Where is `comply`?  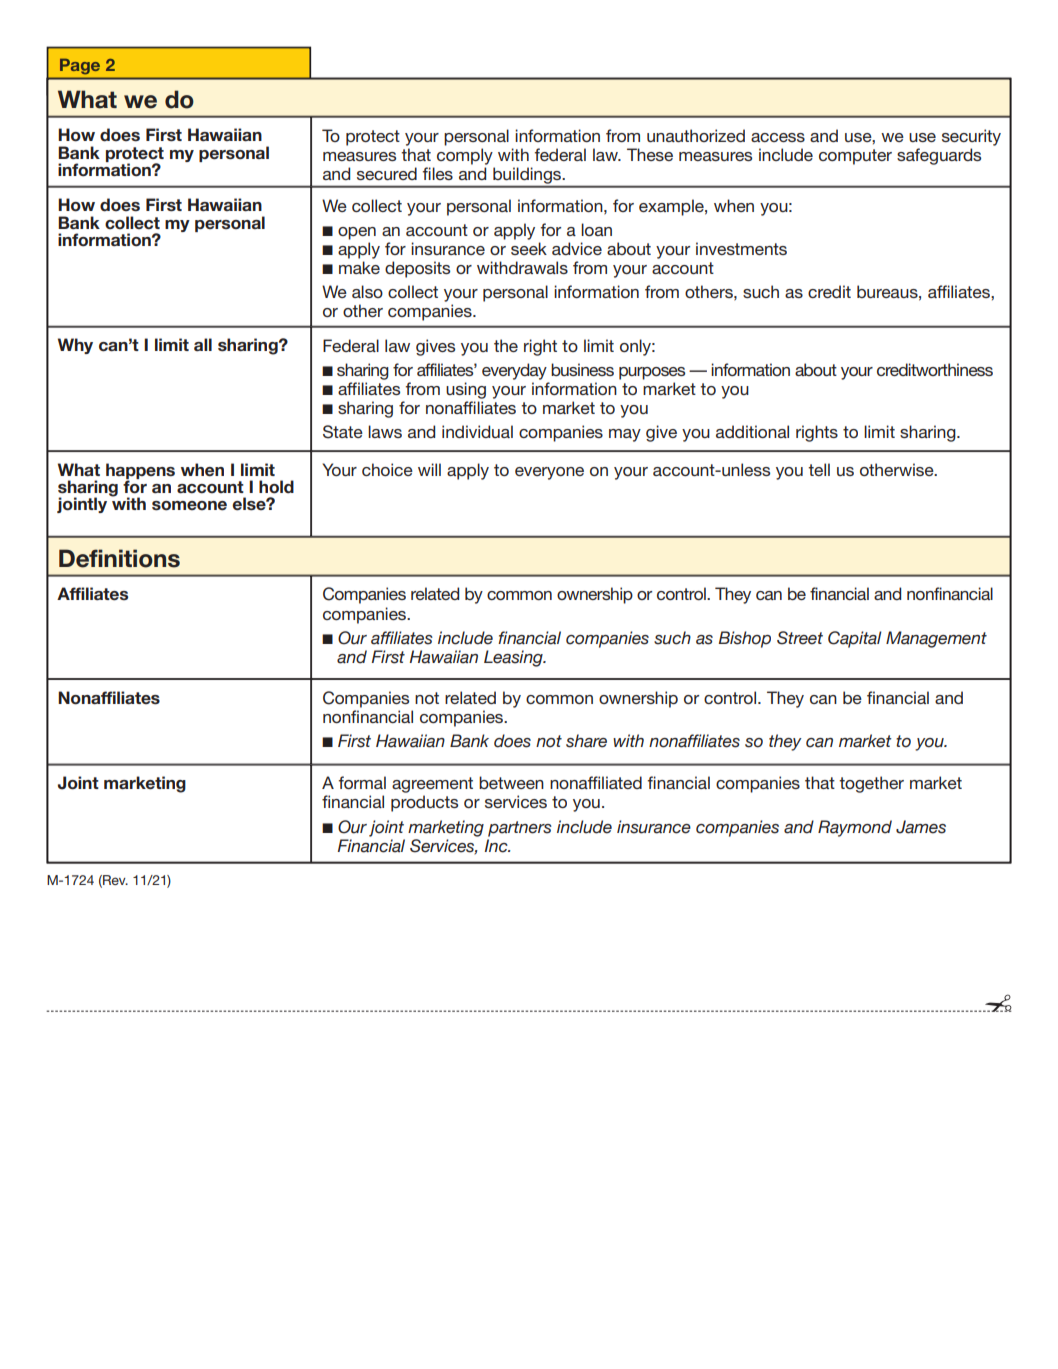
comply is located at coordinates (465, 156).
